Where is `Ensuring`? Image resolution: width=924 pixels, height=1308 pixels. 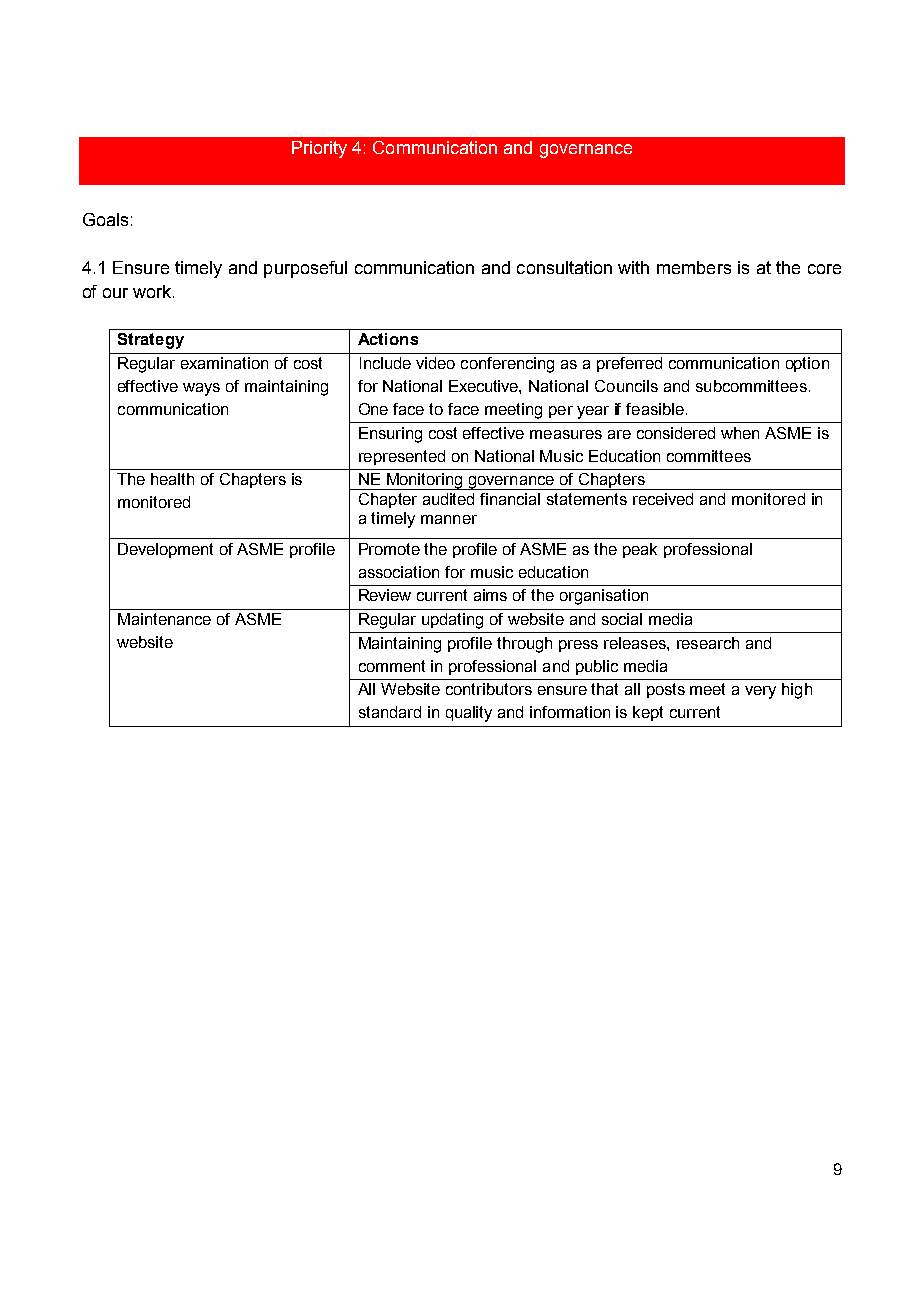 Ensuring is located at coordinates (390, 435).
